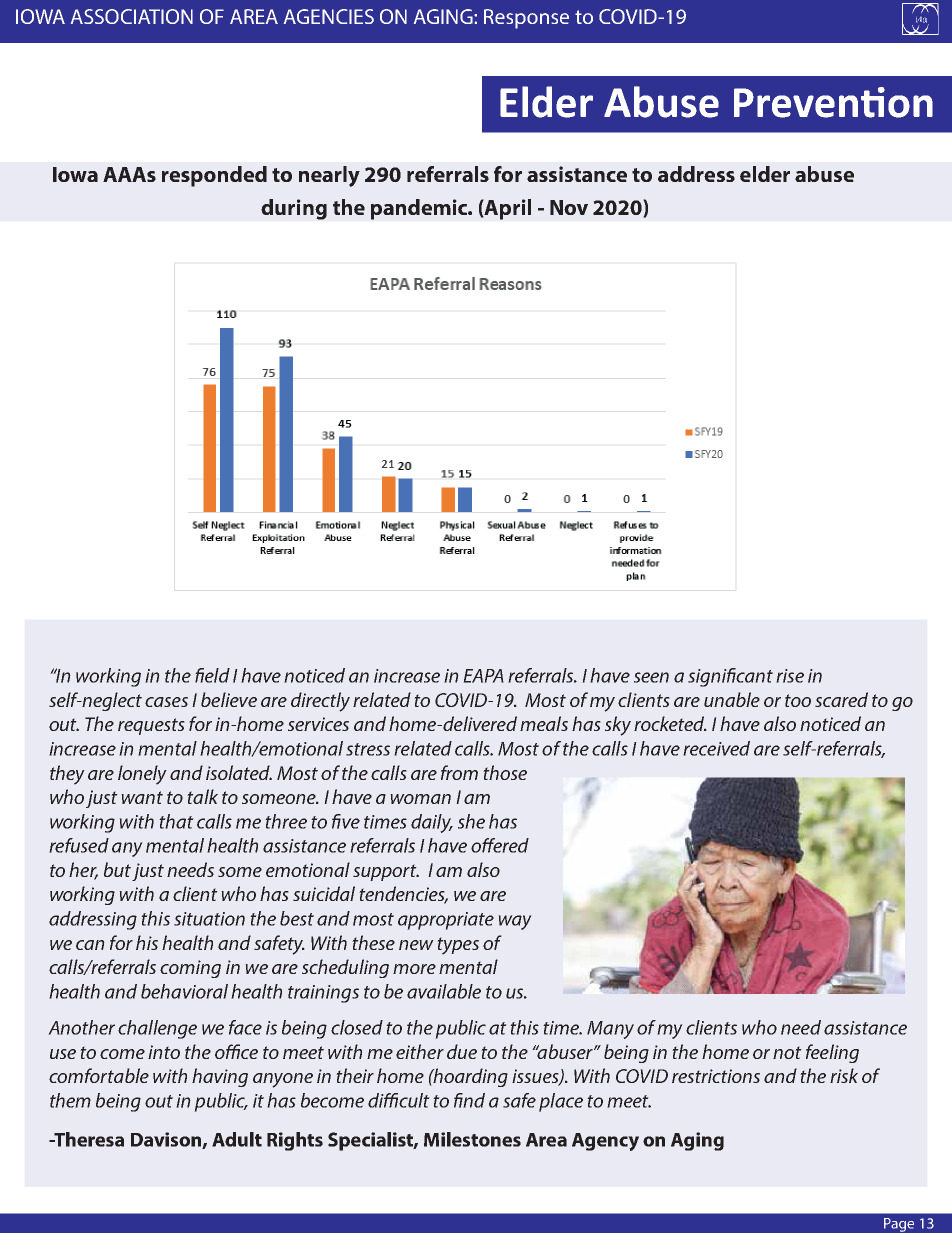 The image size is (952, 1233). What do you see at coordinates (790, 676) in the screenshot?
I see `rise` at bounding box center [790, 676].
